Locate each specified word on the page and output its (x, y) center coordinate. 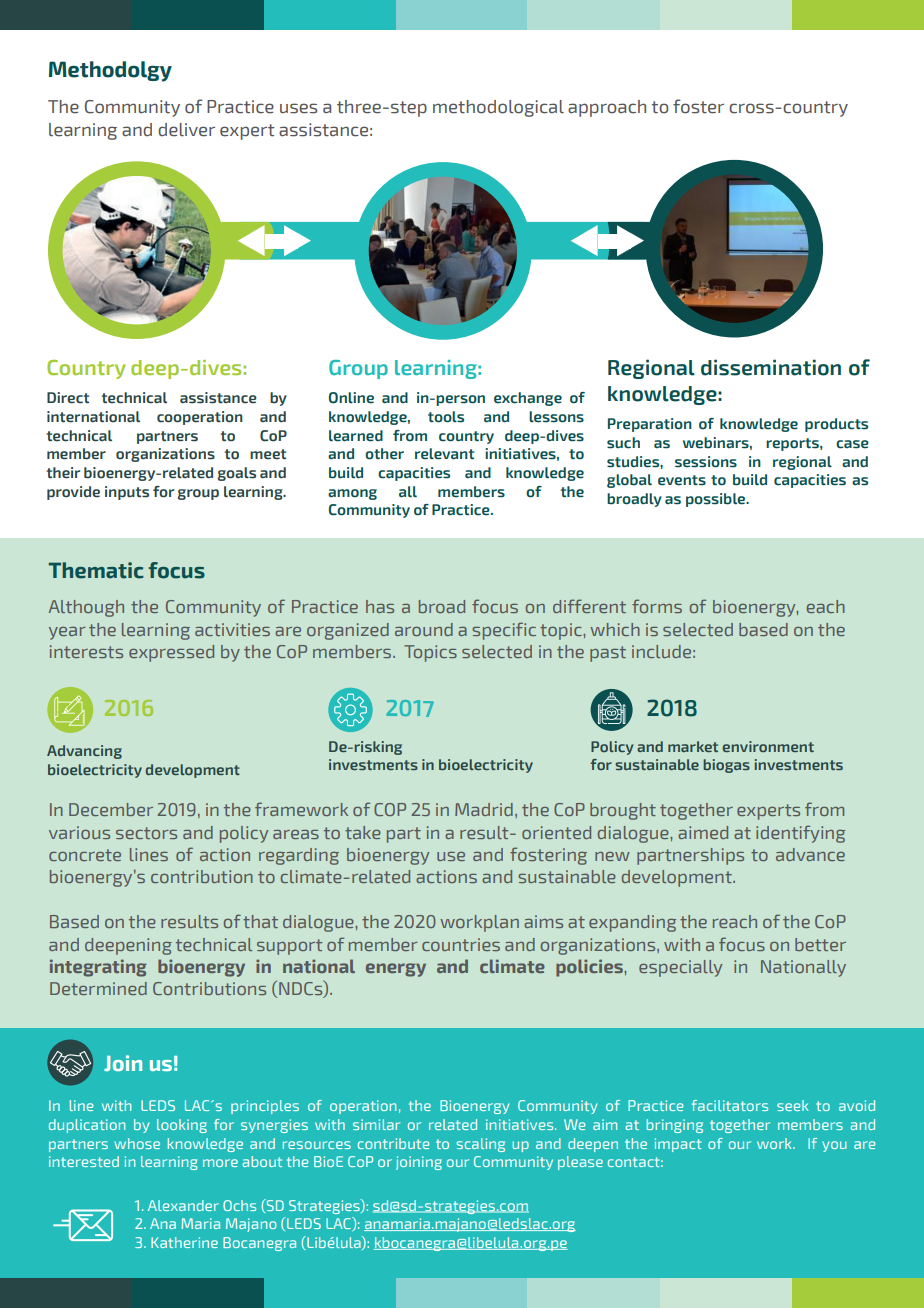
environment (768, 746)
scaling (480, 1145)
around (424, 629)
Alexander (183, 1205)
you (834, 1146)
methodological (498, 108)
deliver (186, 130)
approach (607, 108)
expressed (171, 653)
